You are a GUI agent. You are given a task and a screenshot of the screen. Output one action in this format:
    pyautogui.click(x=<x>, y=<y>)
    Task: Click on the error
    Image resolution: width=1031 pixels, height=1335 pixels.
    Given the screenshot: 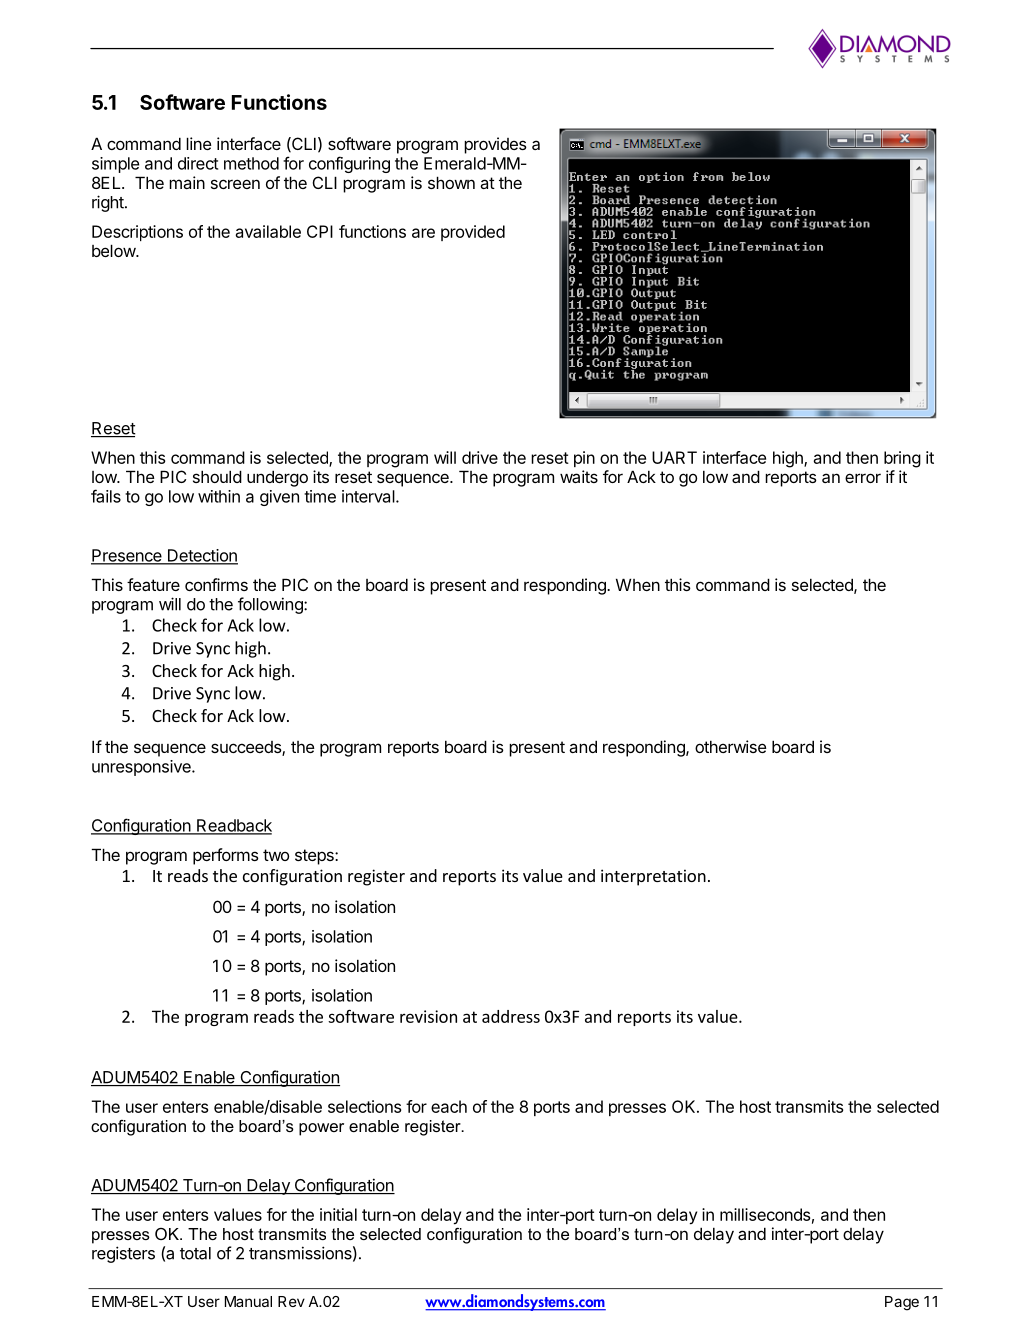 What is the action you would take?
    pyautogui.click(x=863, y=478)
